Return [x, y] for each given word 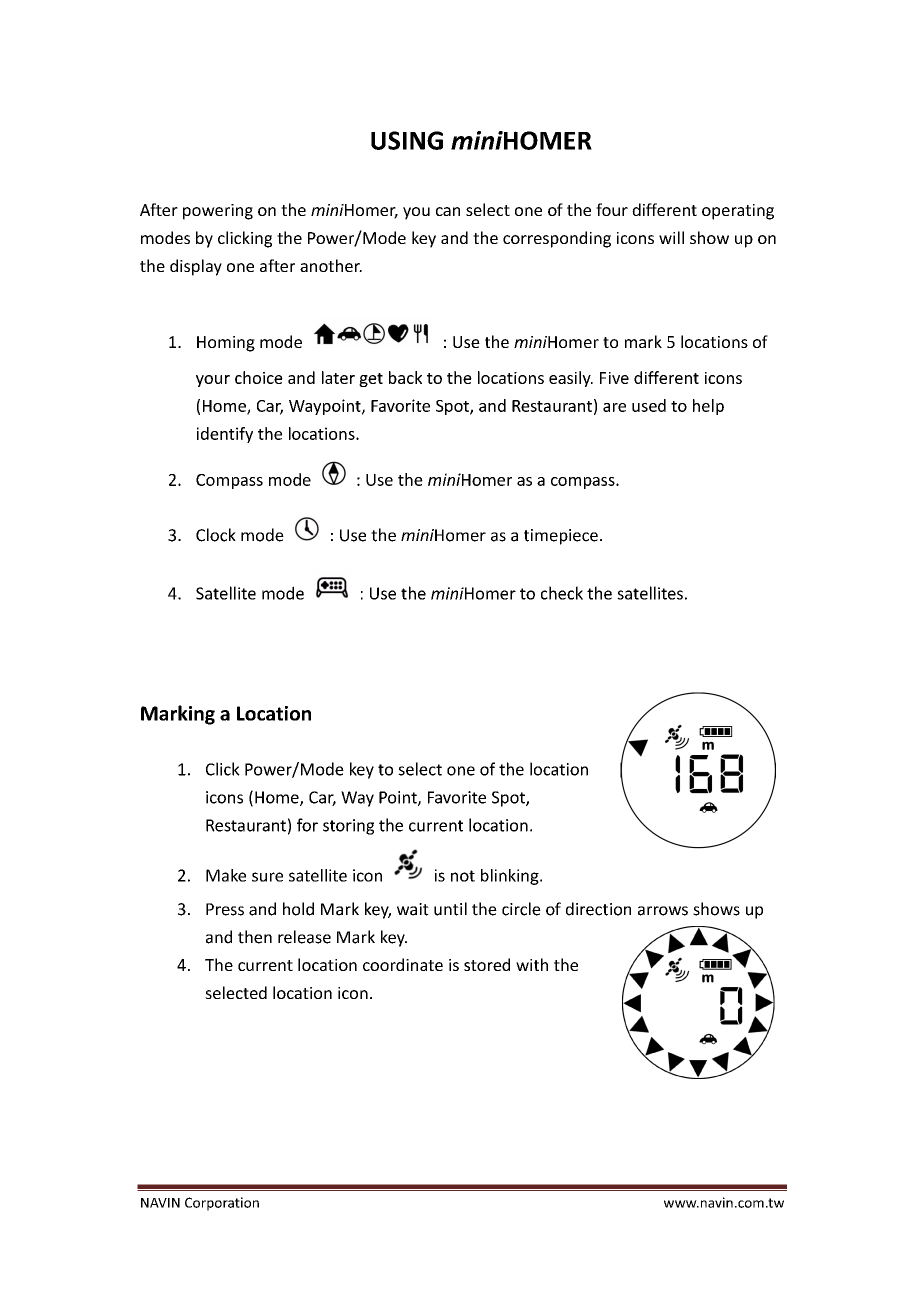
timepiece [561, 537]
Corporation [222, 1204]
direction [598, 909]
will [671, 237]
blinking [511, 877]
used [649, 405]
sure [267, 877]
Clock [216, 535]
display [196, 267]
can [448, 211]
